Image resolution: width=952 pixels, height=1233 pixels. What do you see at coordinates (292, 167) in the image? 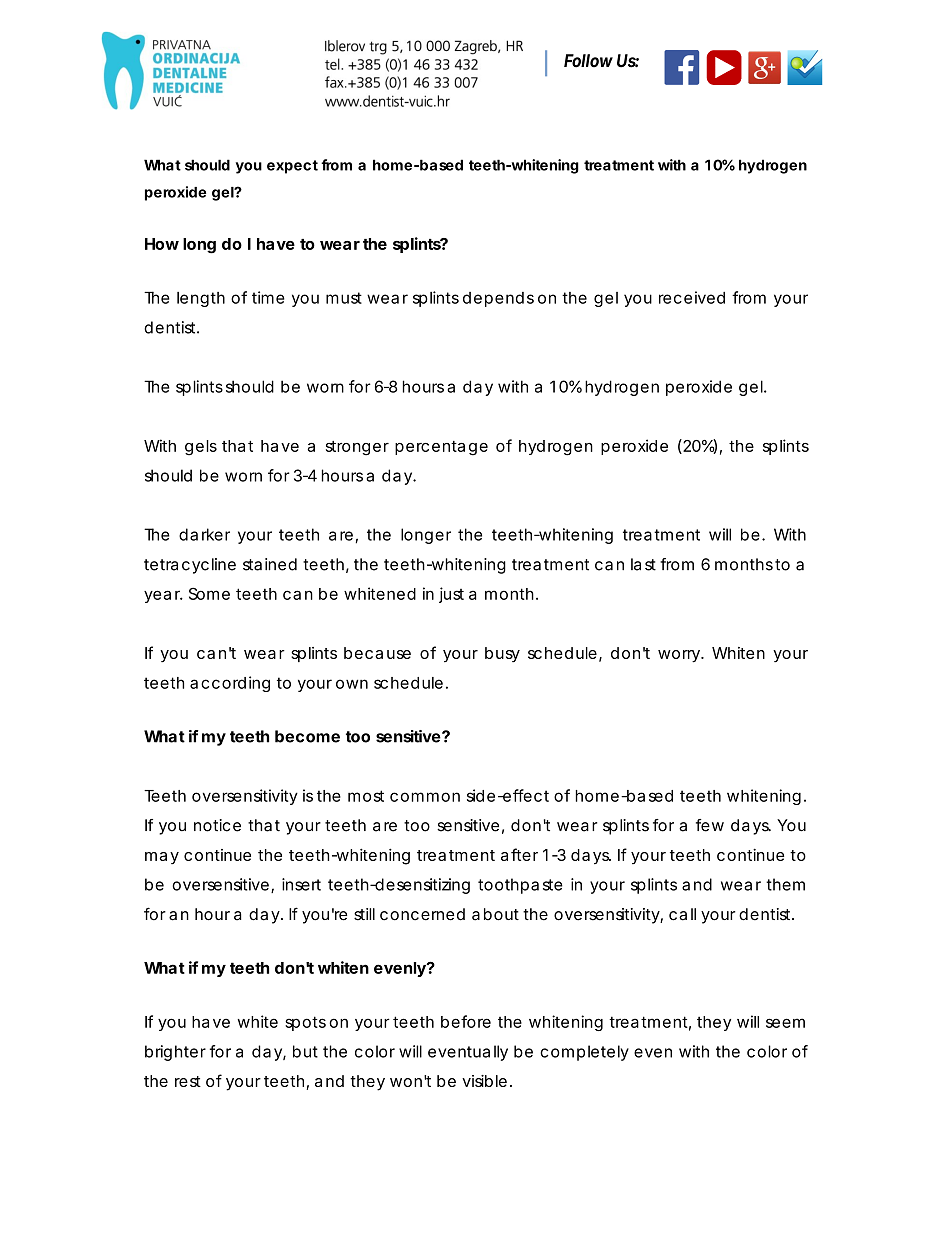
I see `expect` at bounding box center [292, 167].
